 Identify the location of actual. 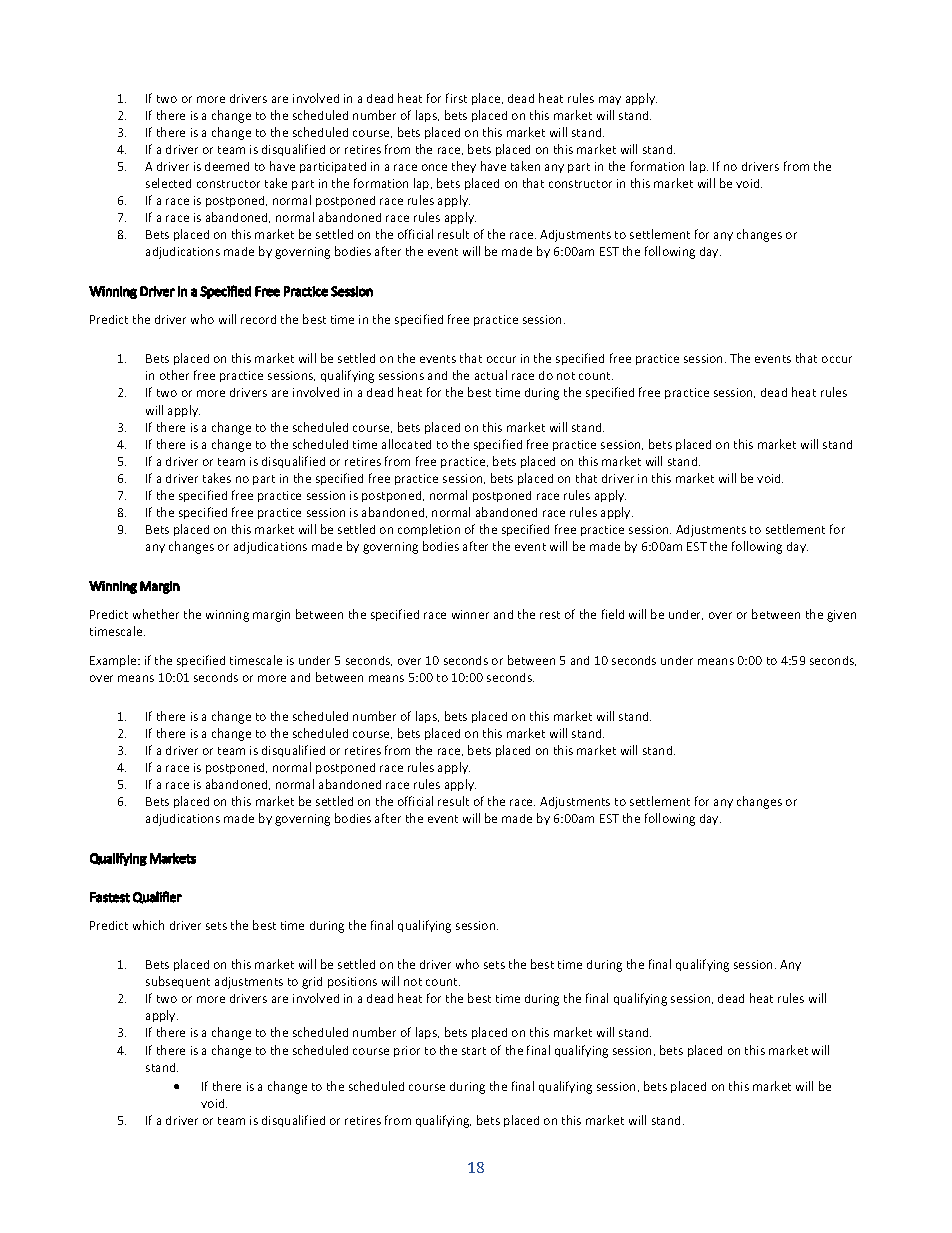
(491, 375).
